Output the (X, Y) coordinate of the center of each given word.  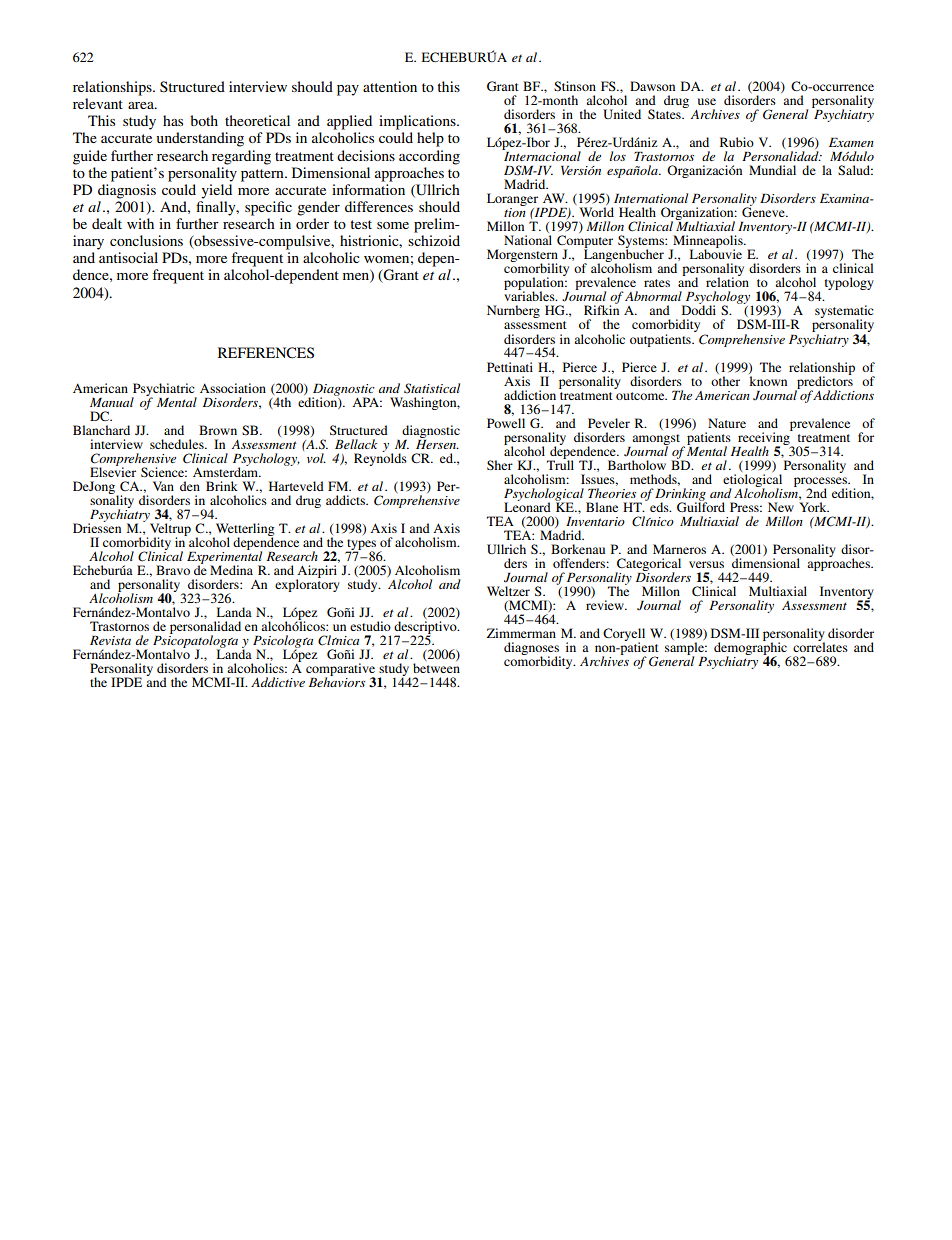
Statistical (432, 388)
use (707, 101)
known (768, 379)
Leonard (527, 506)
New (781, 507)
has (173, 120)
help (430, 139)
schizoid (434, 240)
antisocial (128, 257)
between (436, 668)
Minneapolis (708, 243)
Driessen (97, 527)
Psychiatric (164, 390)
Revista (110, 640)
